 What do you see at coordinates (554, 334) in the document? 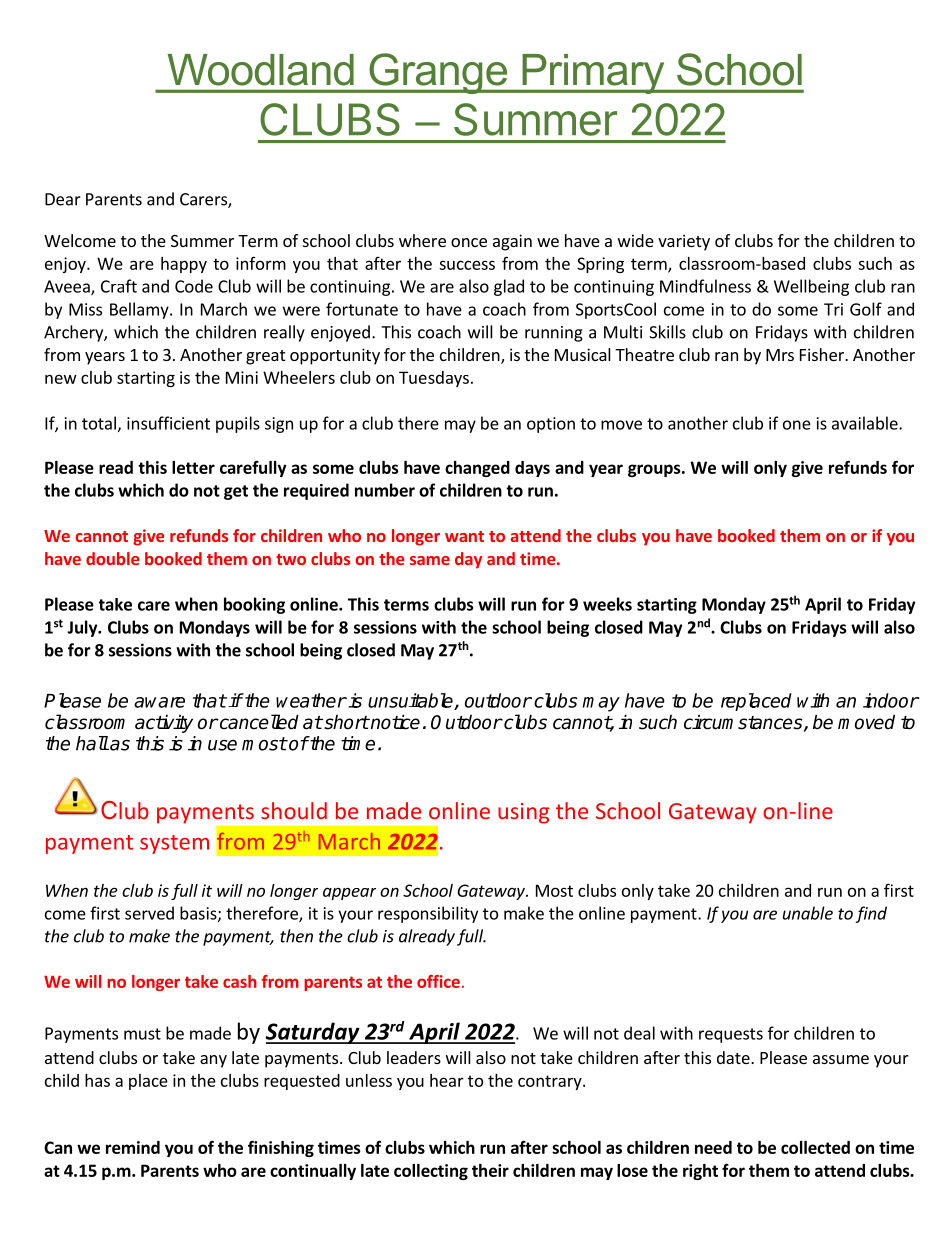
I see `running` at bounding box center [554, 334].
